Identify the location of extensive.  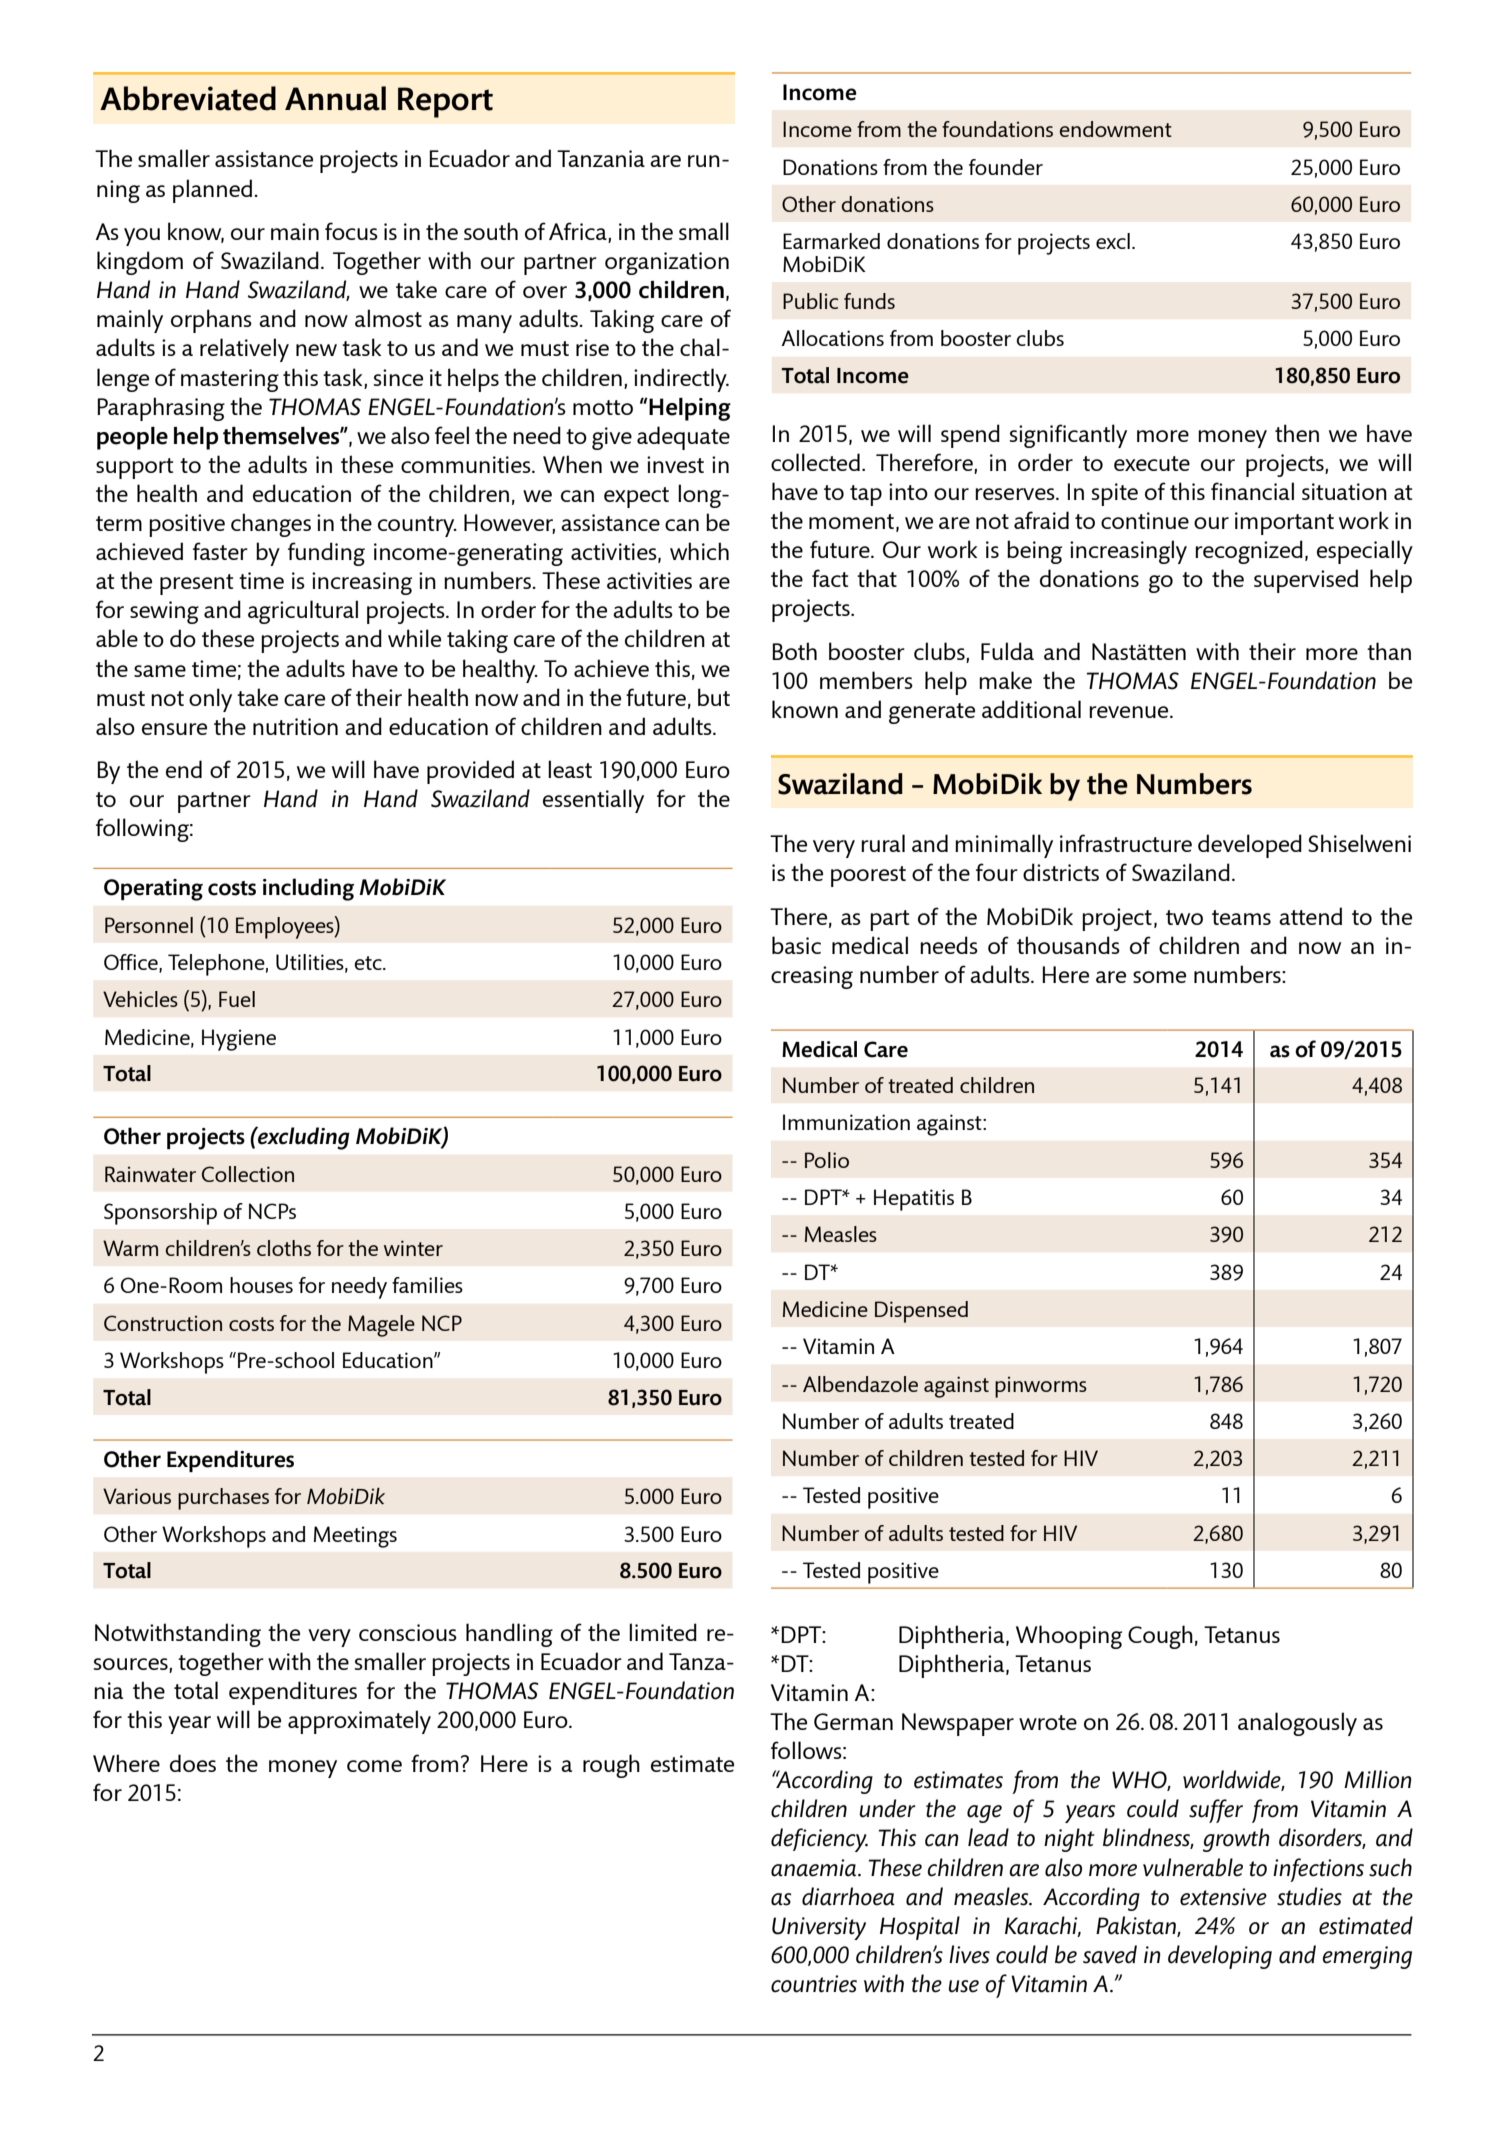
(1223, 1897).
